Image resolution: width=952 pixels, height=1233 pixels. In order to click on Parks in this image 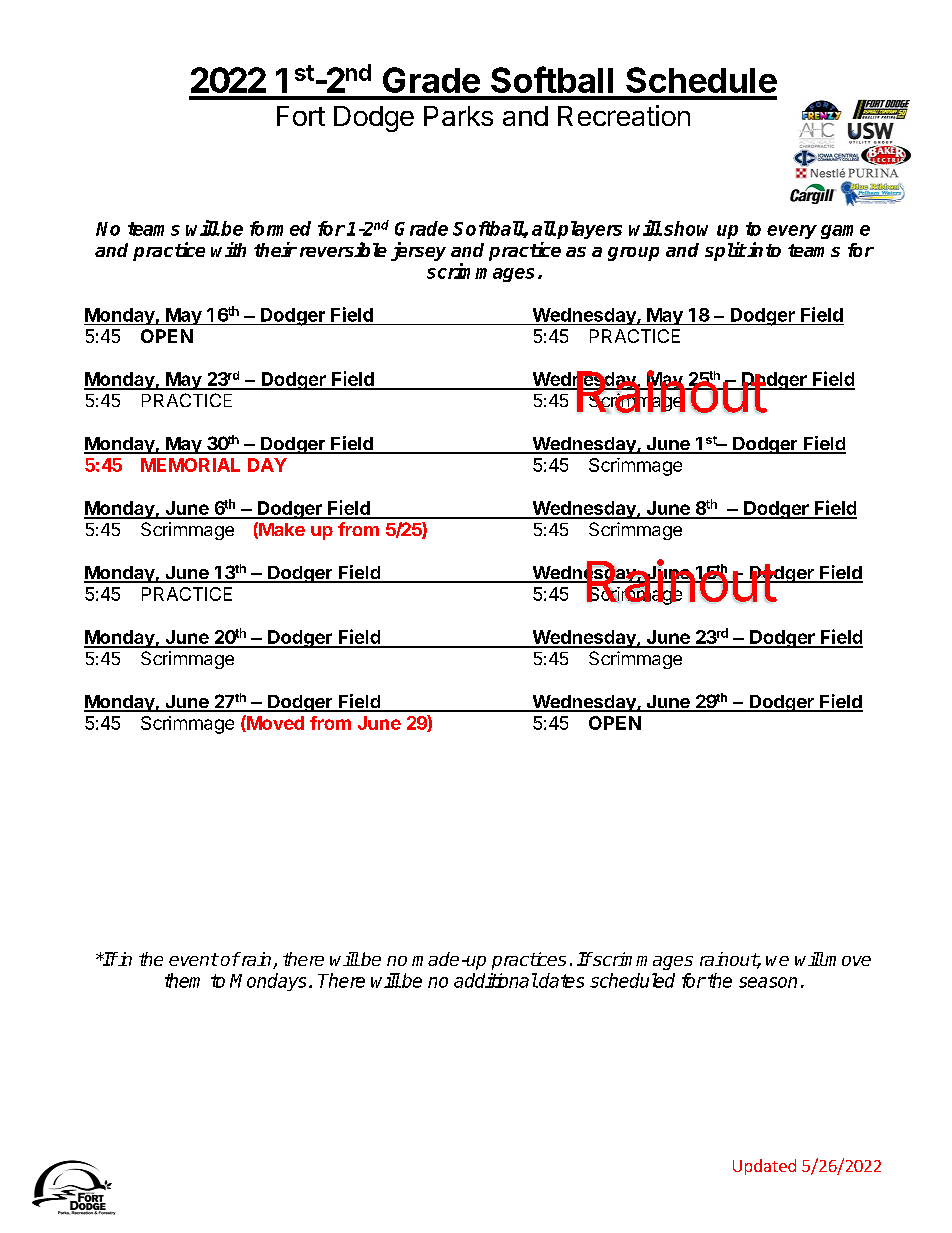, I will do `click(458, 116)`.
